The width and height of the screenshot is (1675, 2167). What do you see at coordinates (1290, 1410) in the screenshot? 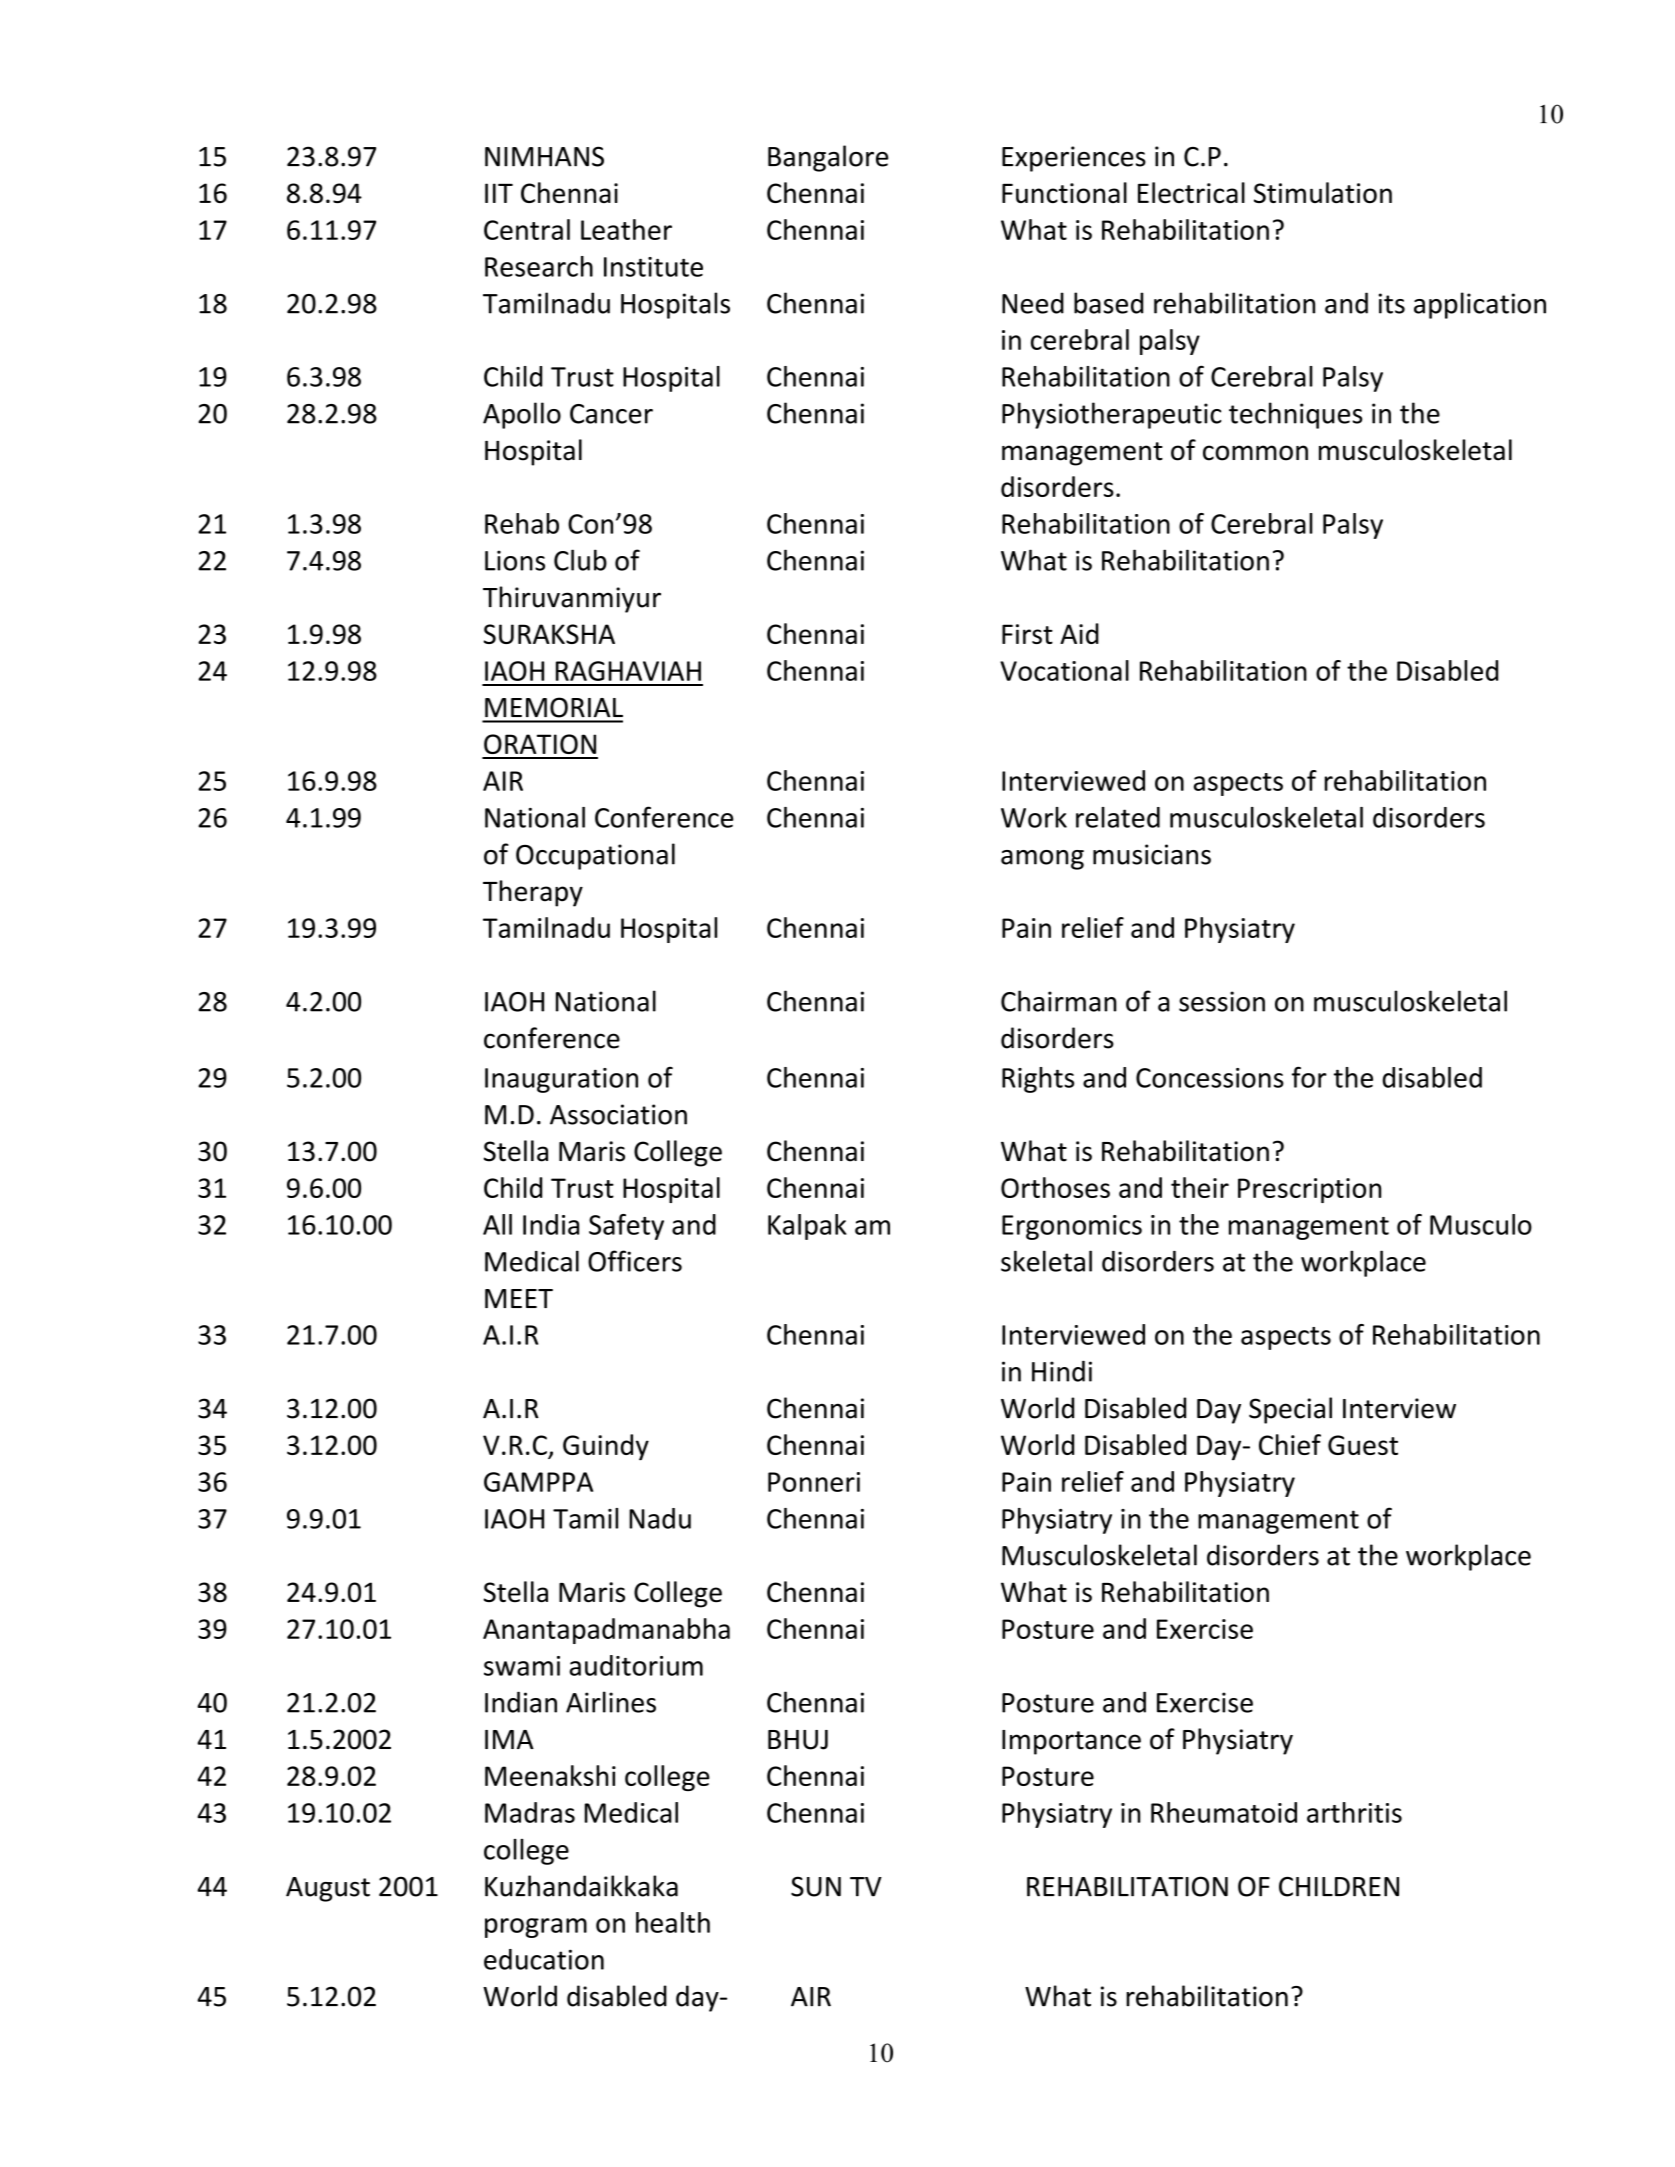
I see `Special` at bounding box center [1290, 1410].
